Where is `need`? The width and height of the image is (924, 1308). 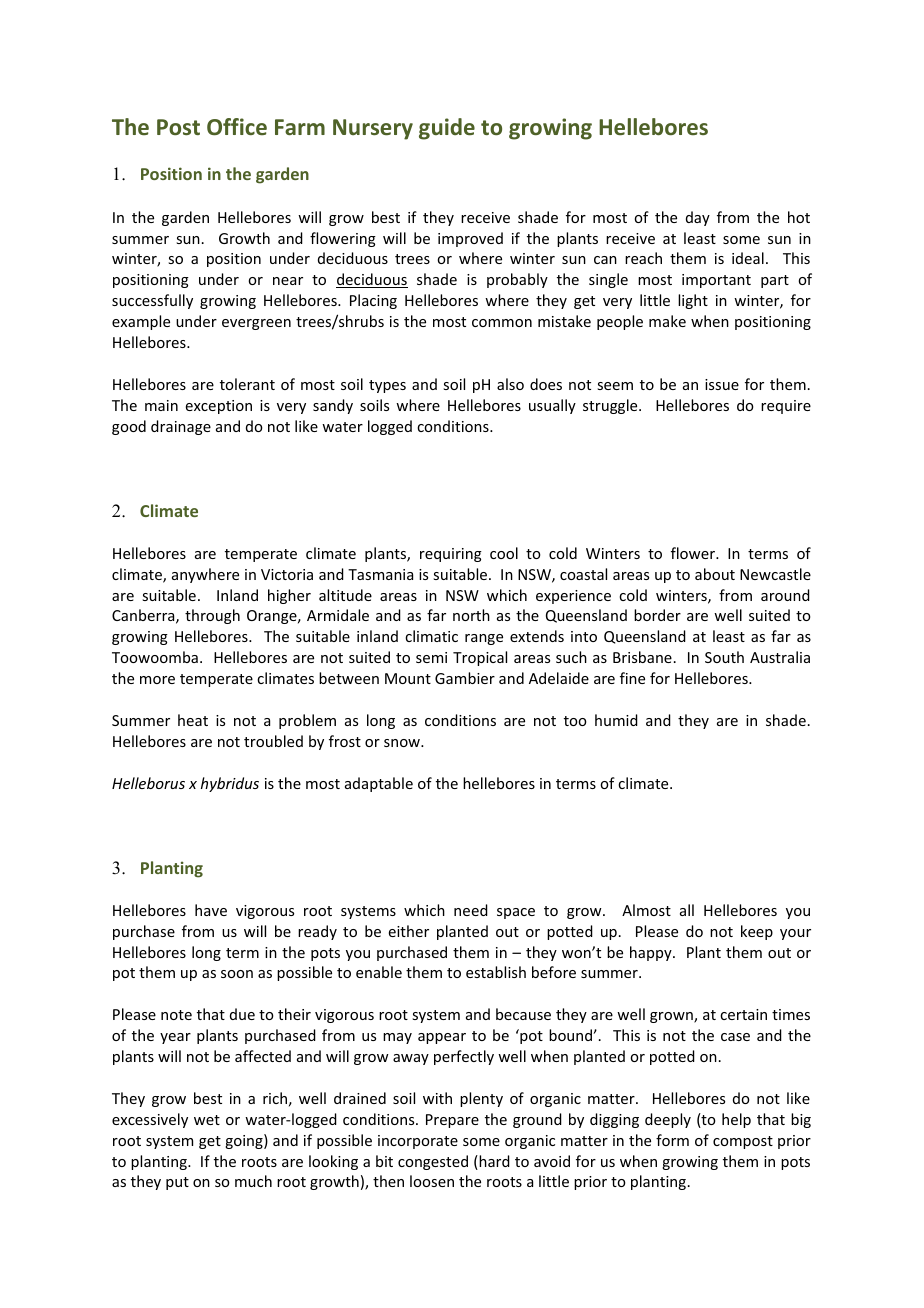
need is located at coordinates (471, 910).
